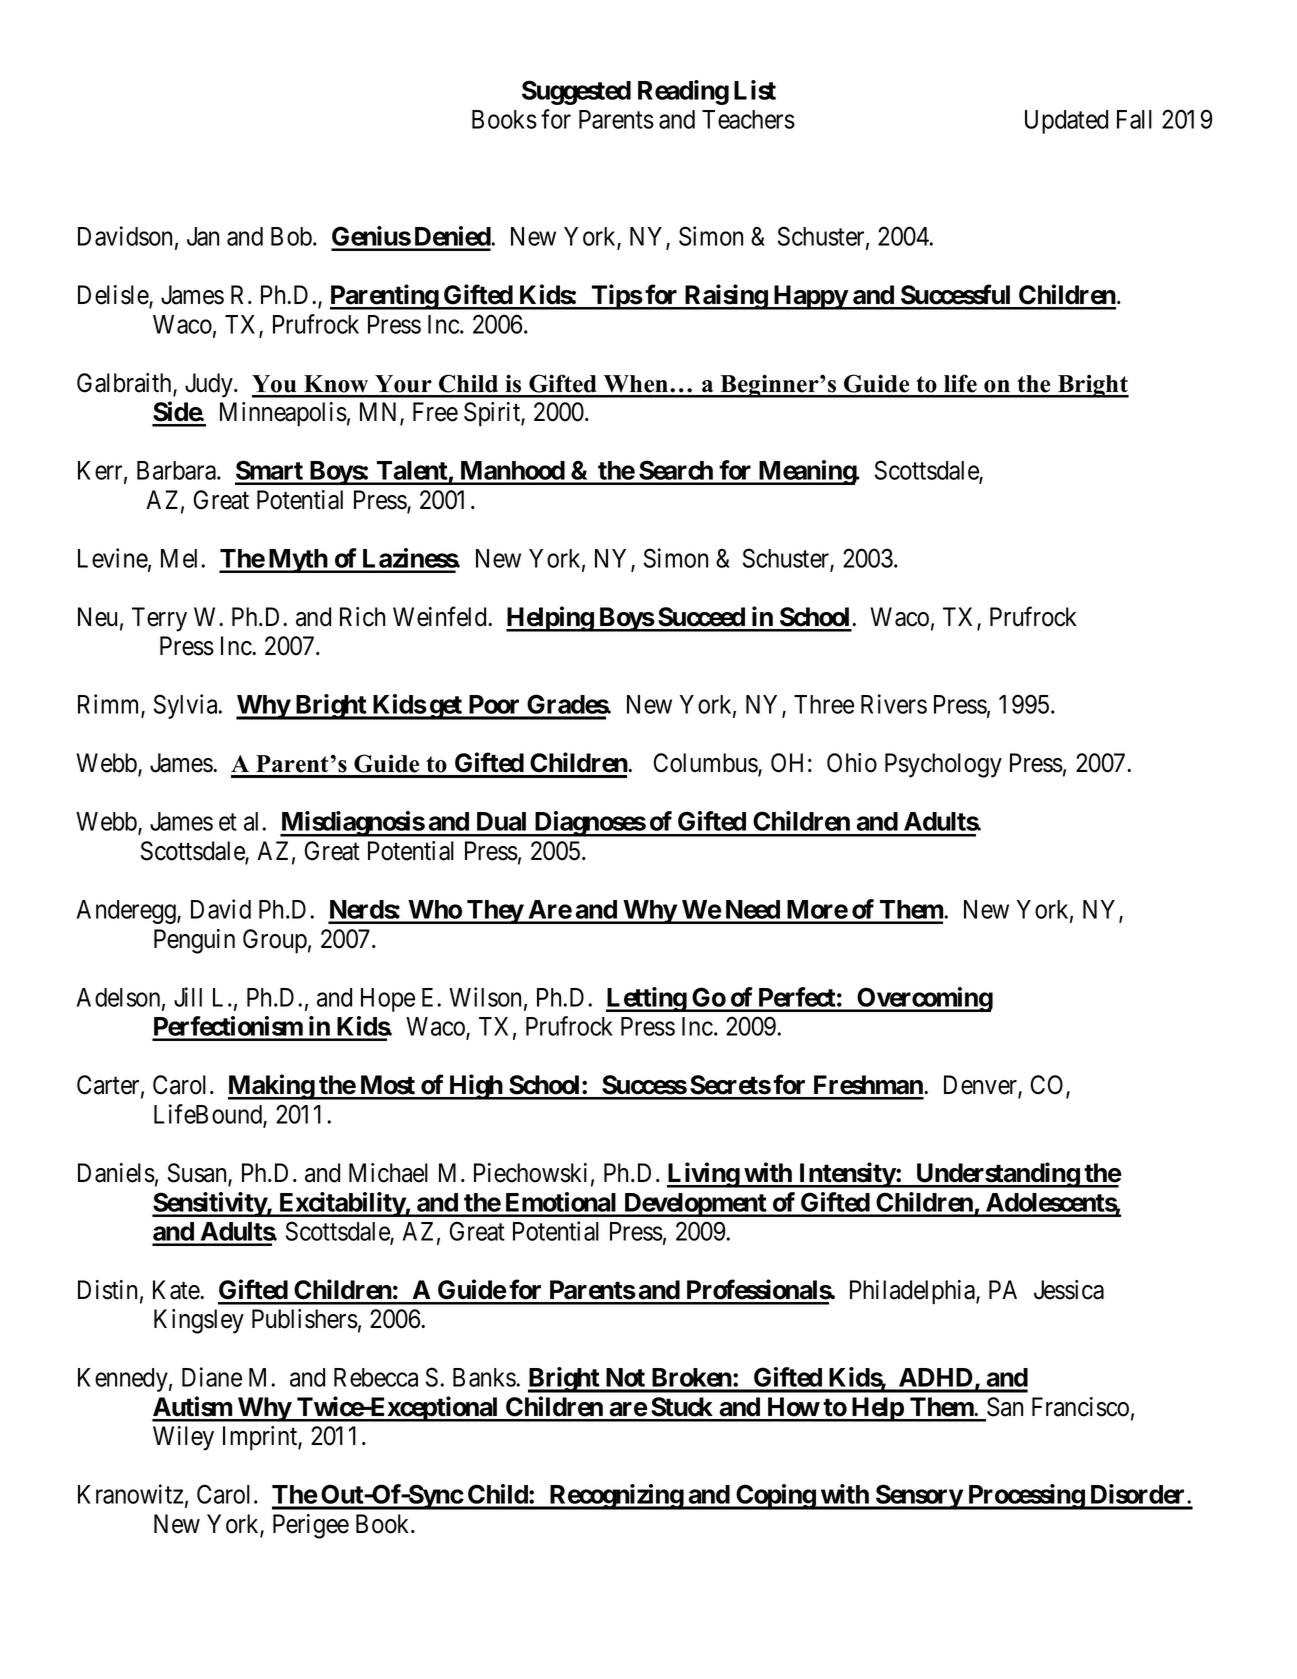 Image resolution: width=1297 pixels, height=1679 pixels. What do you see at coordinates (187, 706) in the screenshot?
I see `Sylvia` at bounding box center [187, 706].
